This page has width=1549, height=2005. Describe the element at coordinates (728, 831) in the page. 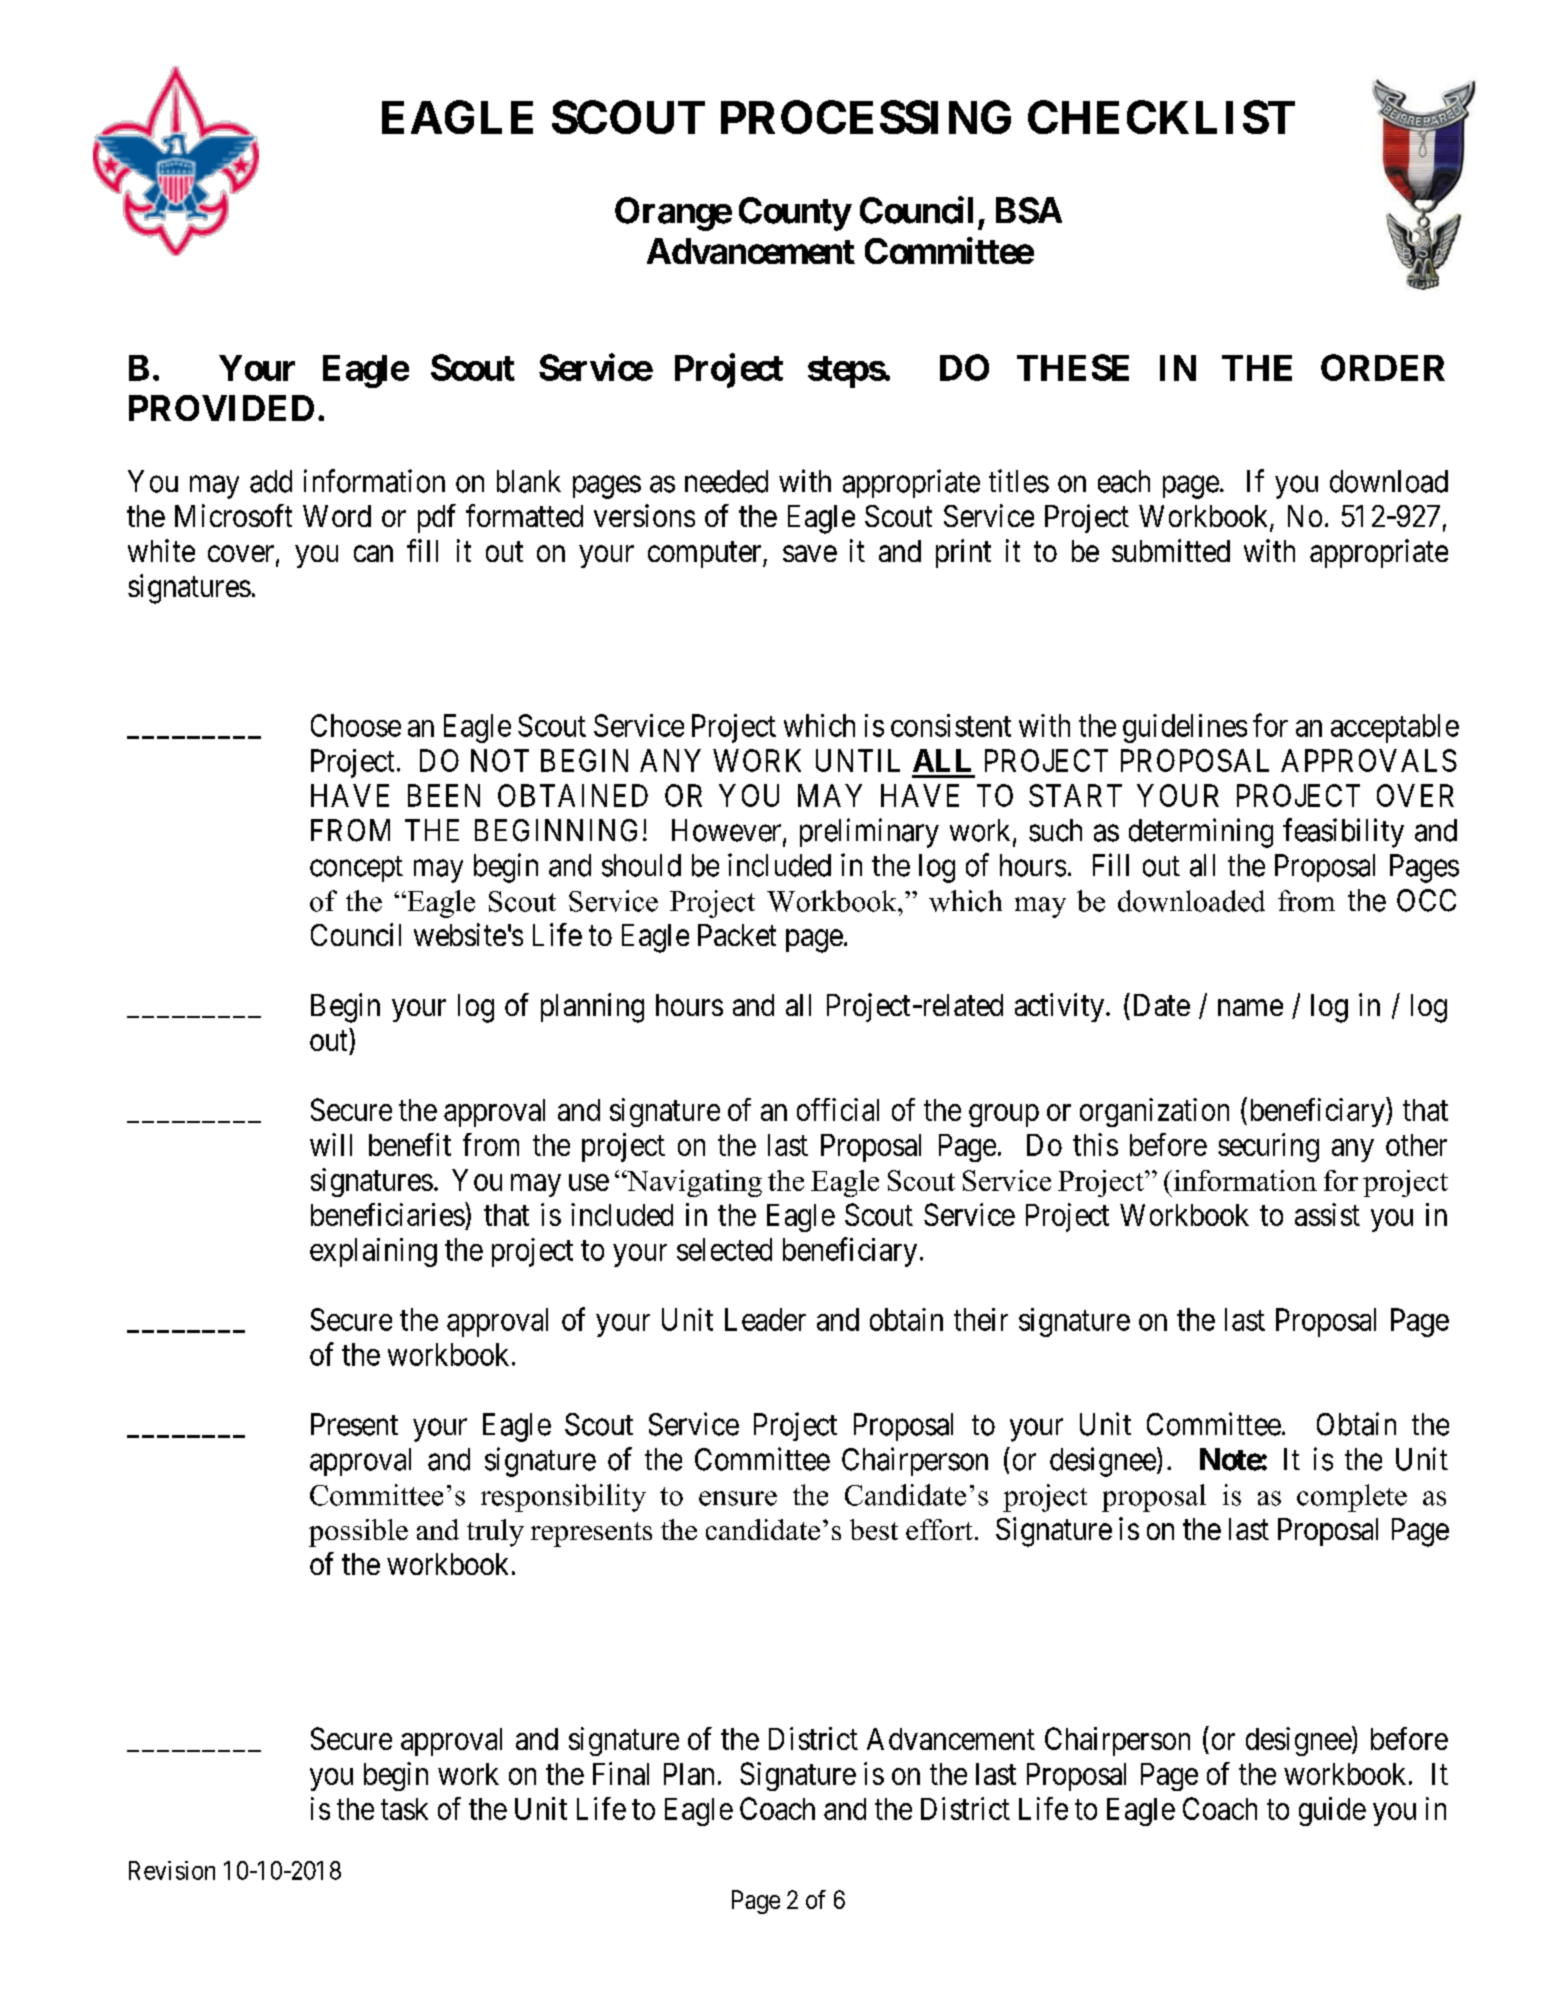

I see `However` at that location.
